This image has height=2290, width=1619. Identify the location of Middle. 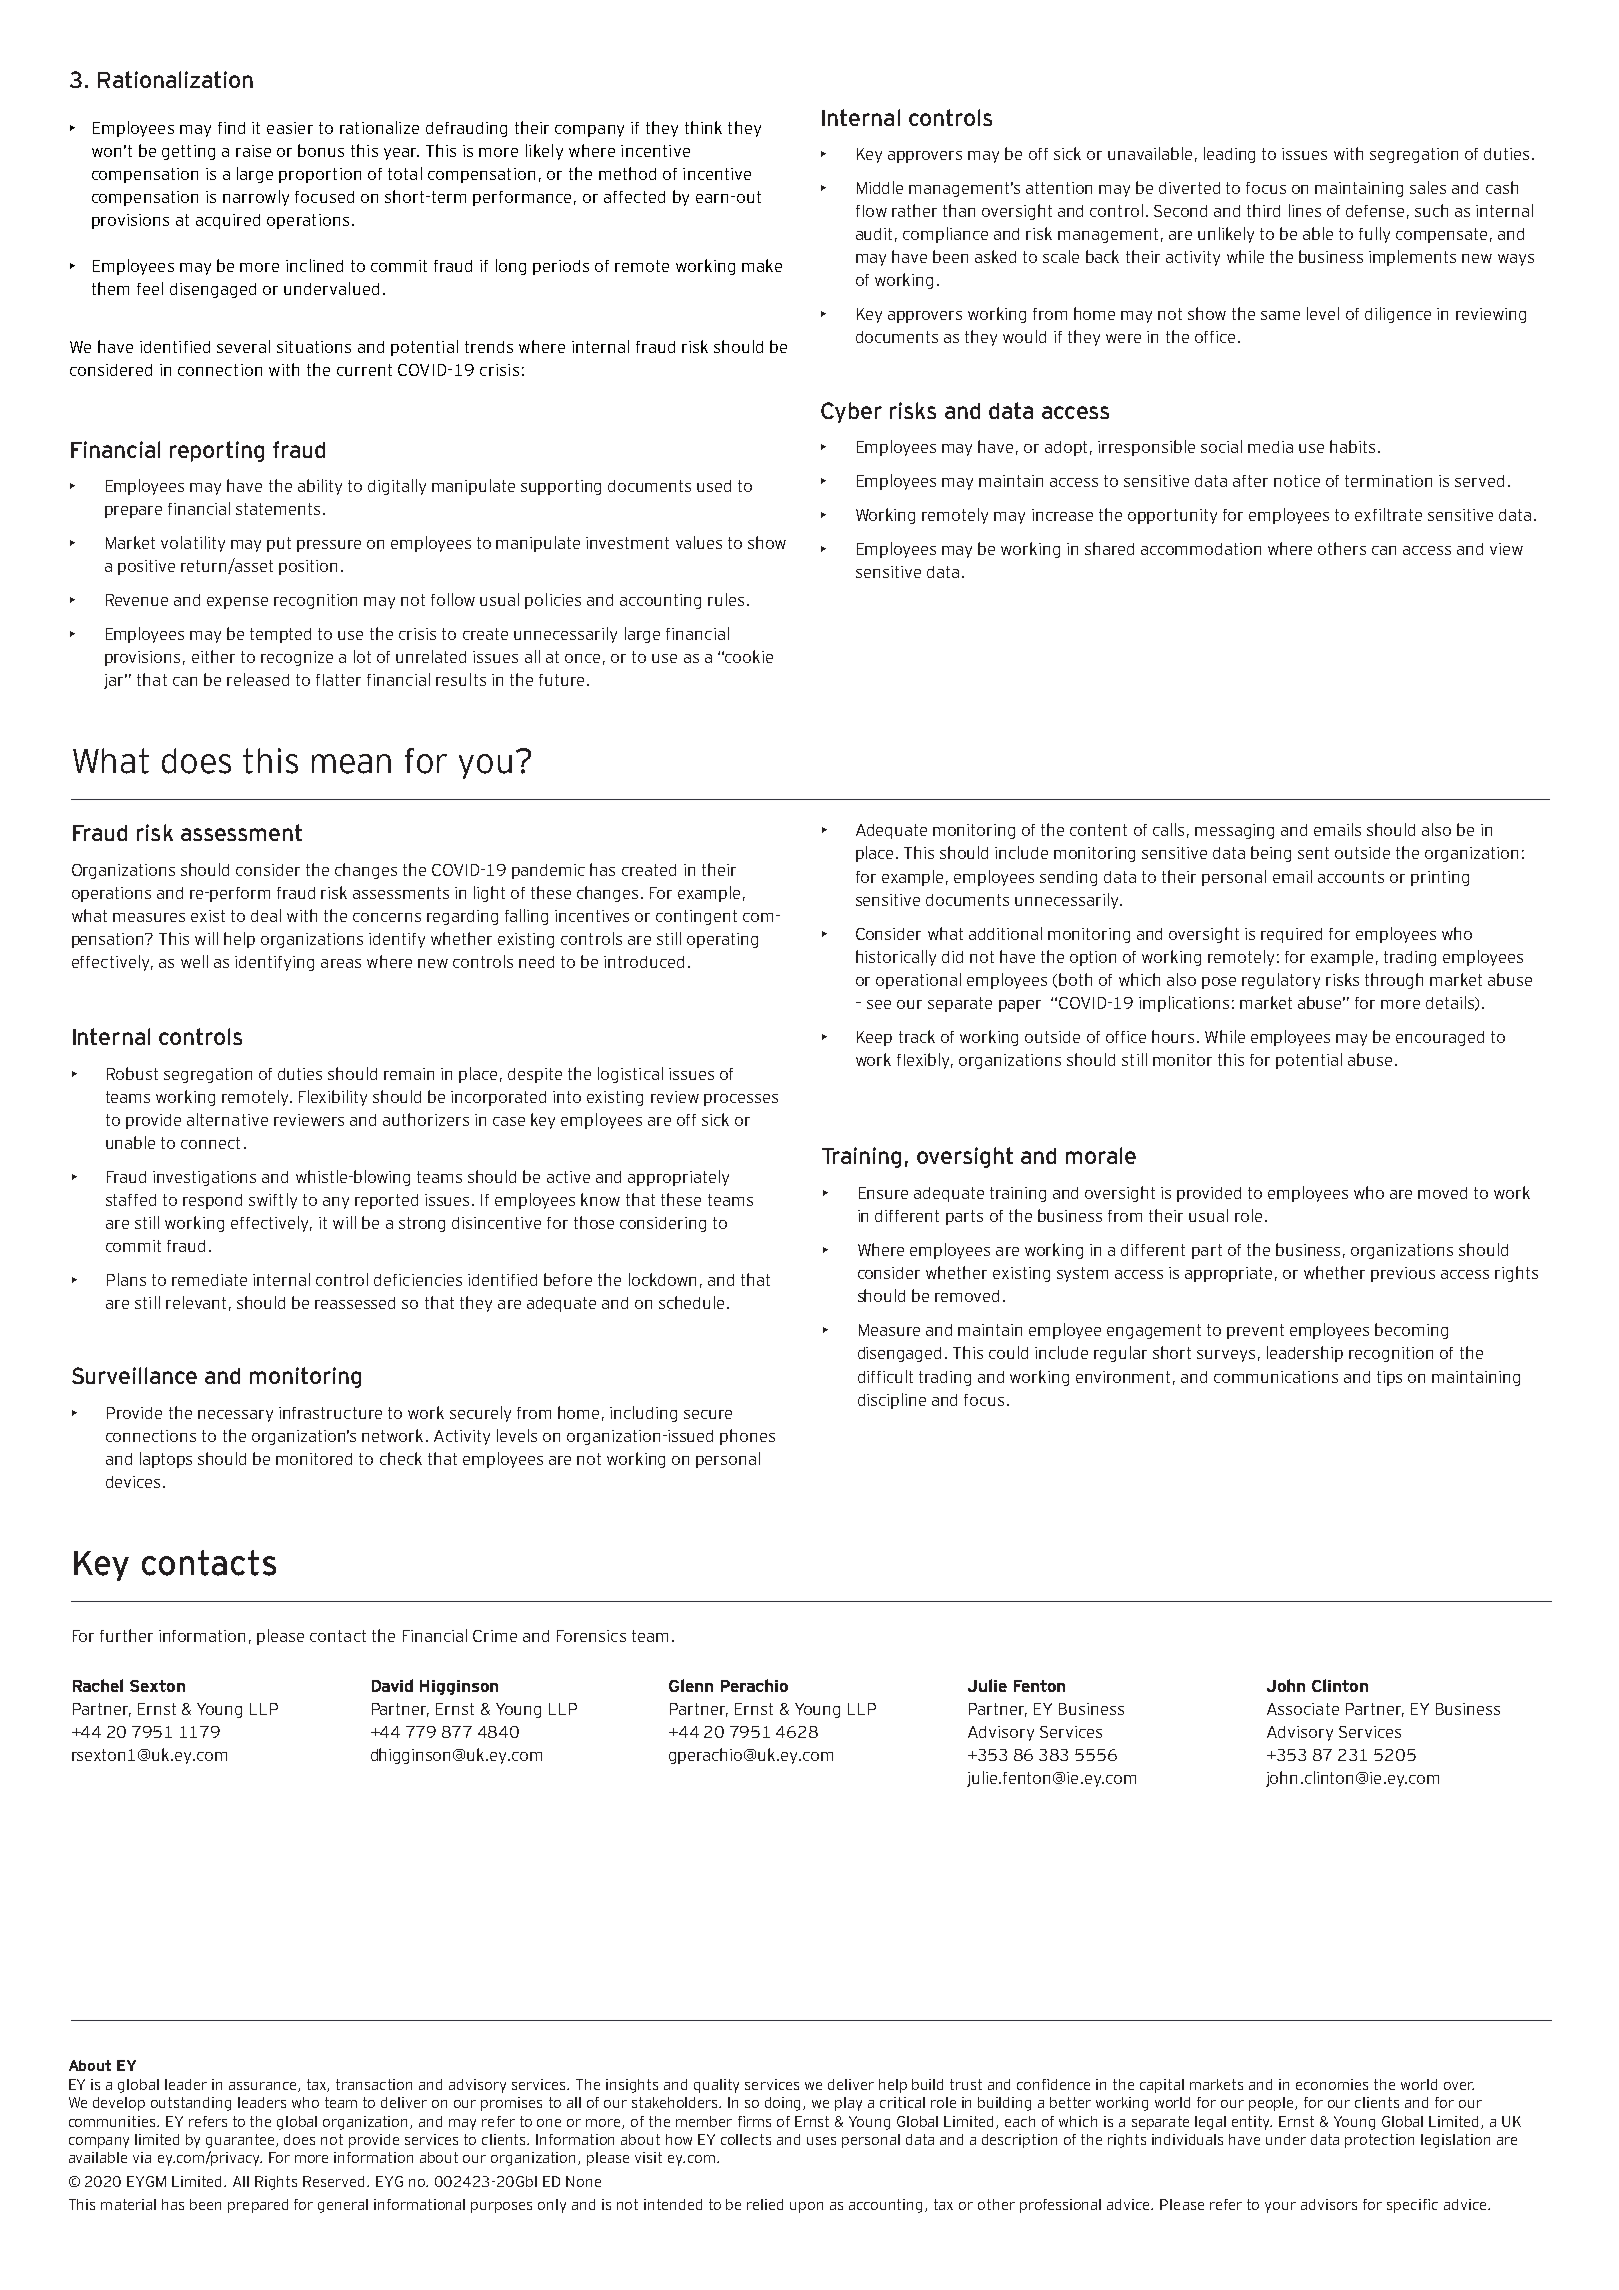
(880, 187).
